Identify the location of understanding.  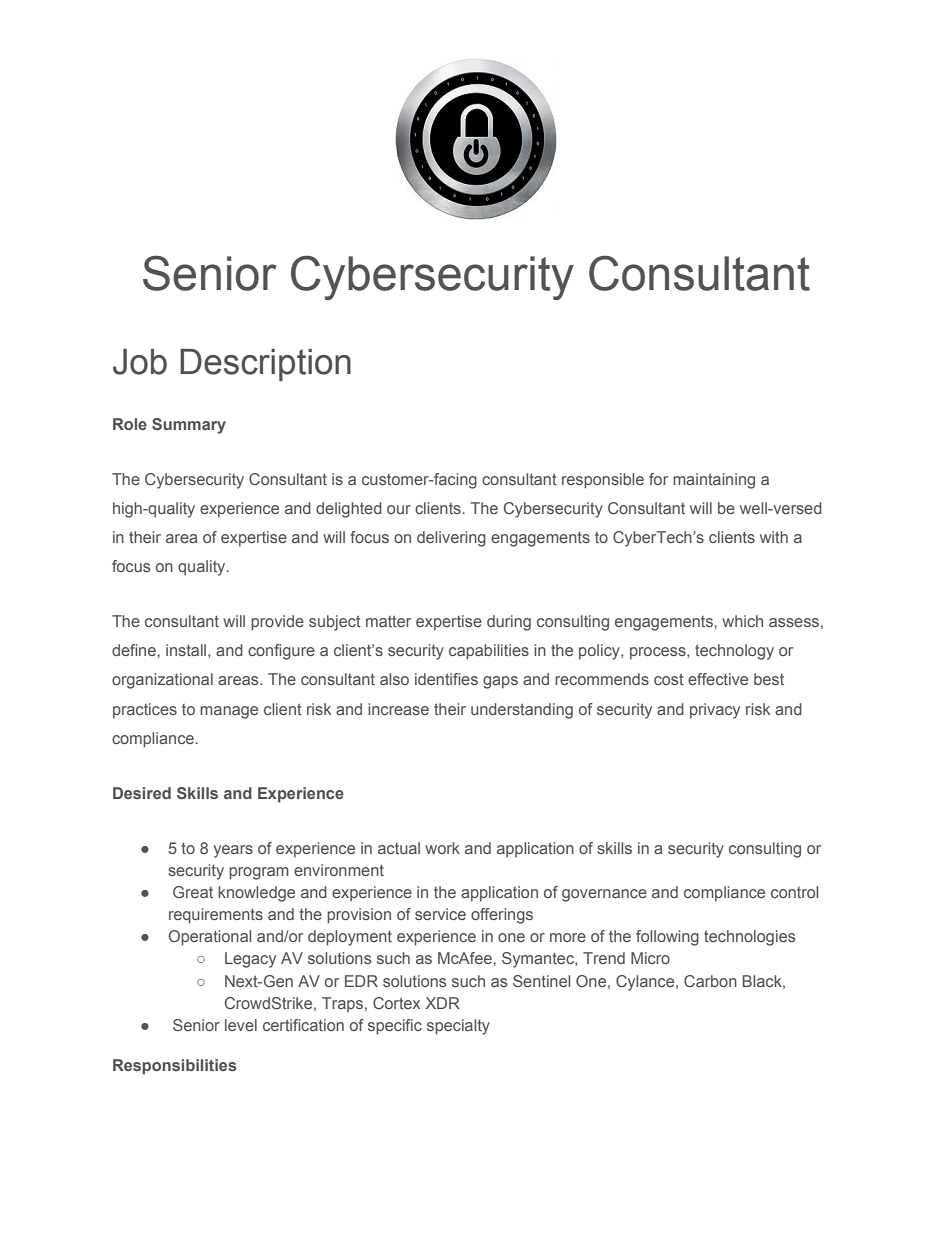
(522, 711).
